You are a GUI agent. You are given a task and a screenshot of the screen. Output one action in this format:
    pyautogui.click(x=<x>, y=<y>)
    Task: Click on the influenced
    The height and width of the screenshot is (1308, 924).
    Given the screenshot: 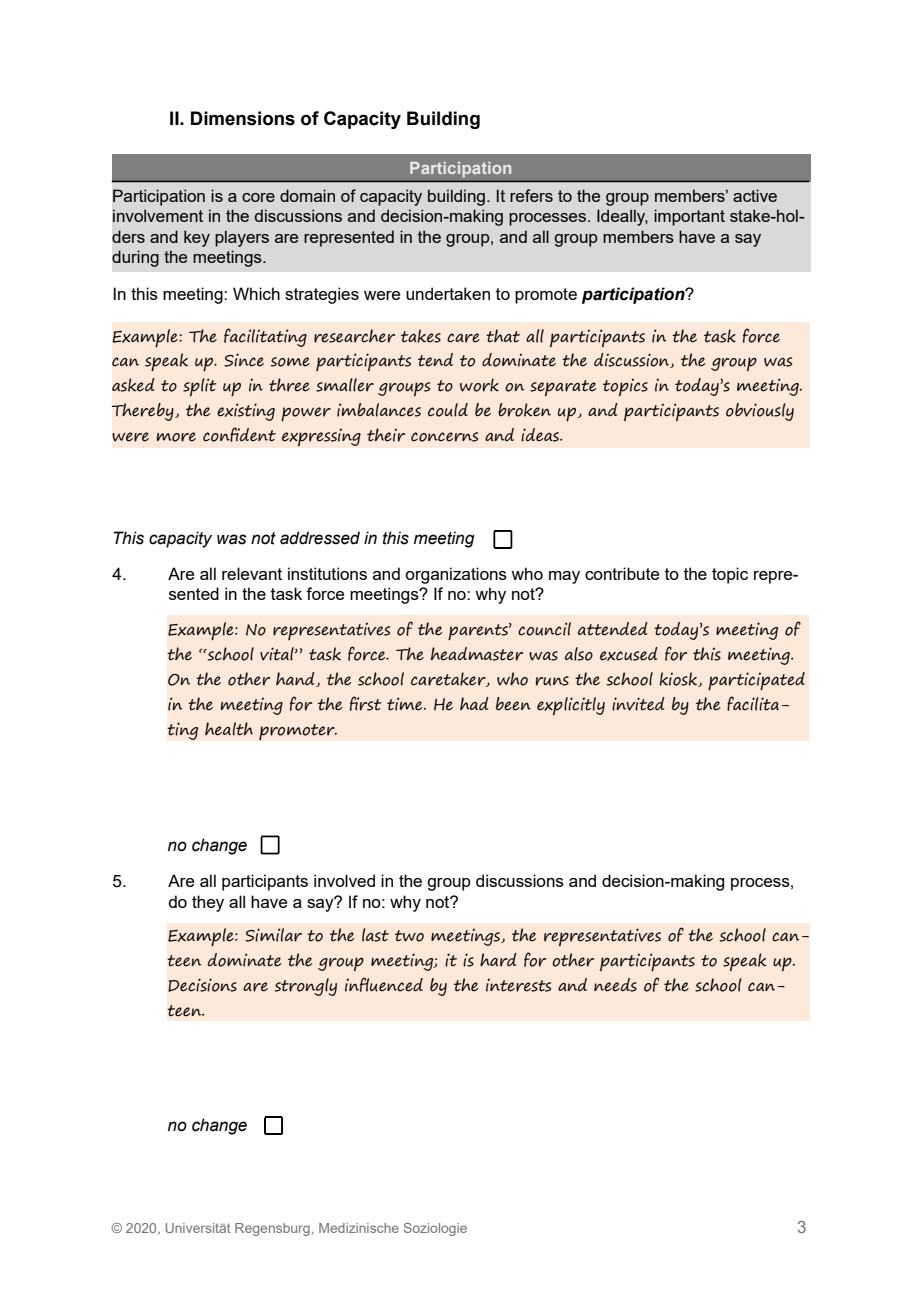 What is the action you would take?
    pyautogui.click(x=384, y=984)
